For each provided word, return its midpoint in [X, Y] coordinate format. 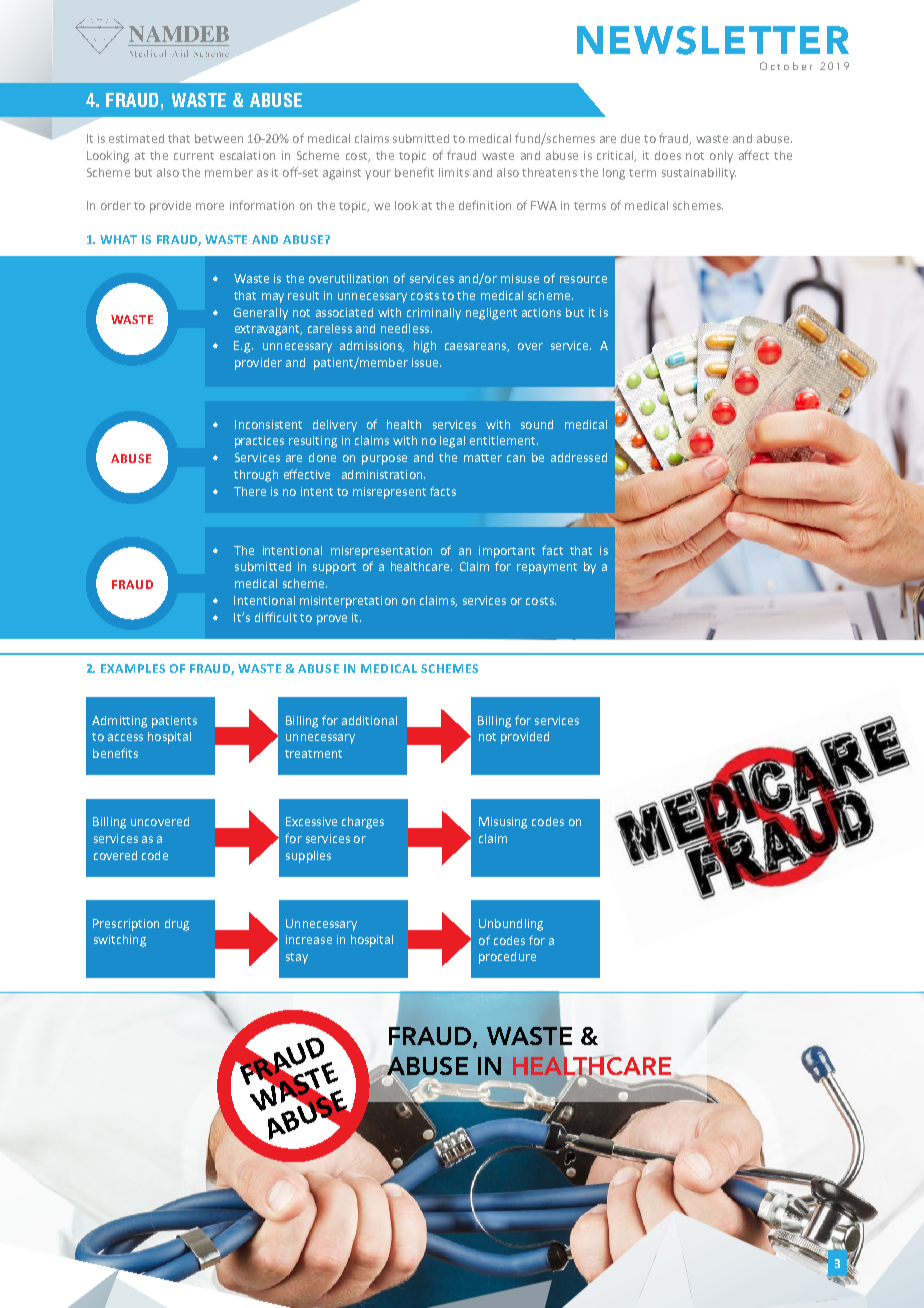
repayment [547, 568]
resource [583, 279]
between [219, 138]
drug [177, 925]
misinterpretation [348, 602]
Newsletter [713, 40]
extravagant [268, 330]
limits [454, 172]
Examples [133, 668]
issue [426, 362]
